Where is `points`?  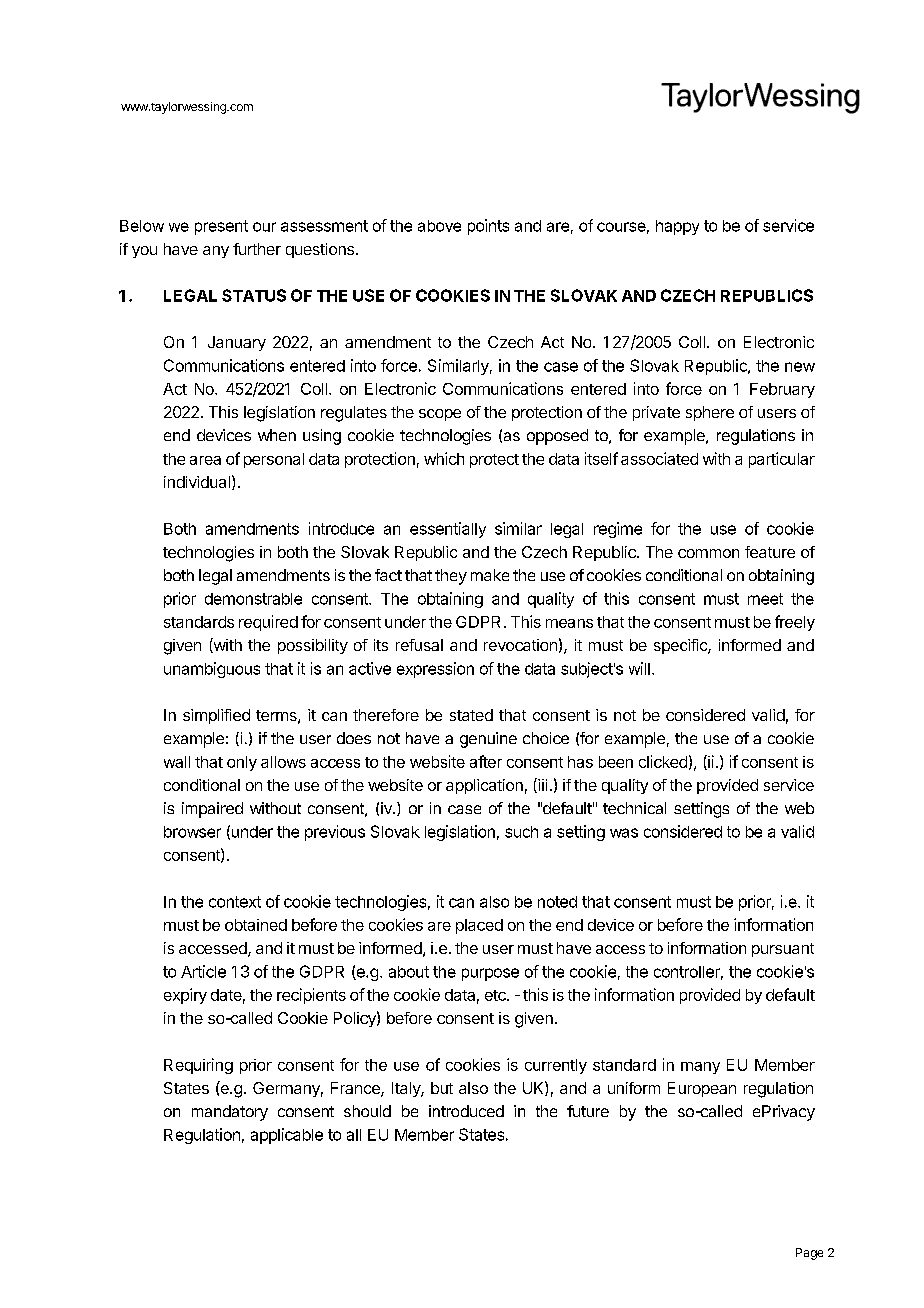 points is located at coordinates (488, 227).
